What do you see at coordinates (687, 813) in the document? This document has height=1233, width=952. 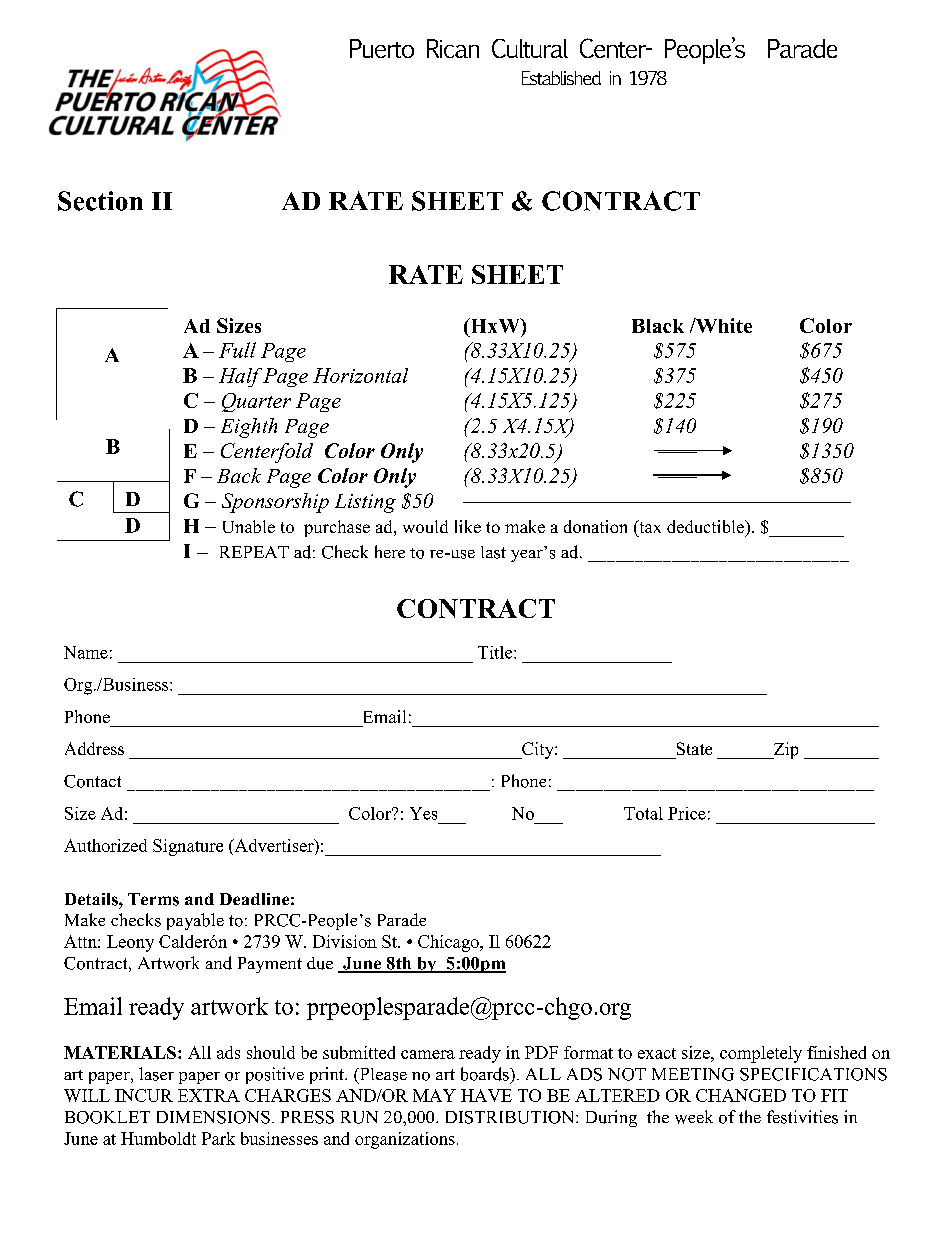 I see `Price` at bounding box center [687, 813].
